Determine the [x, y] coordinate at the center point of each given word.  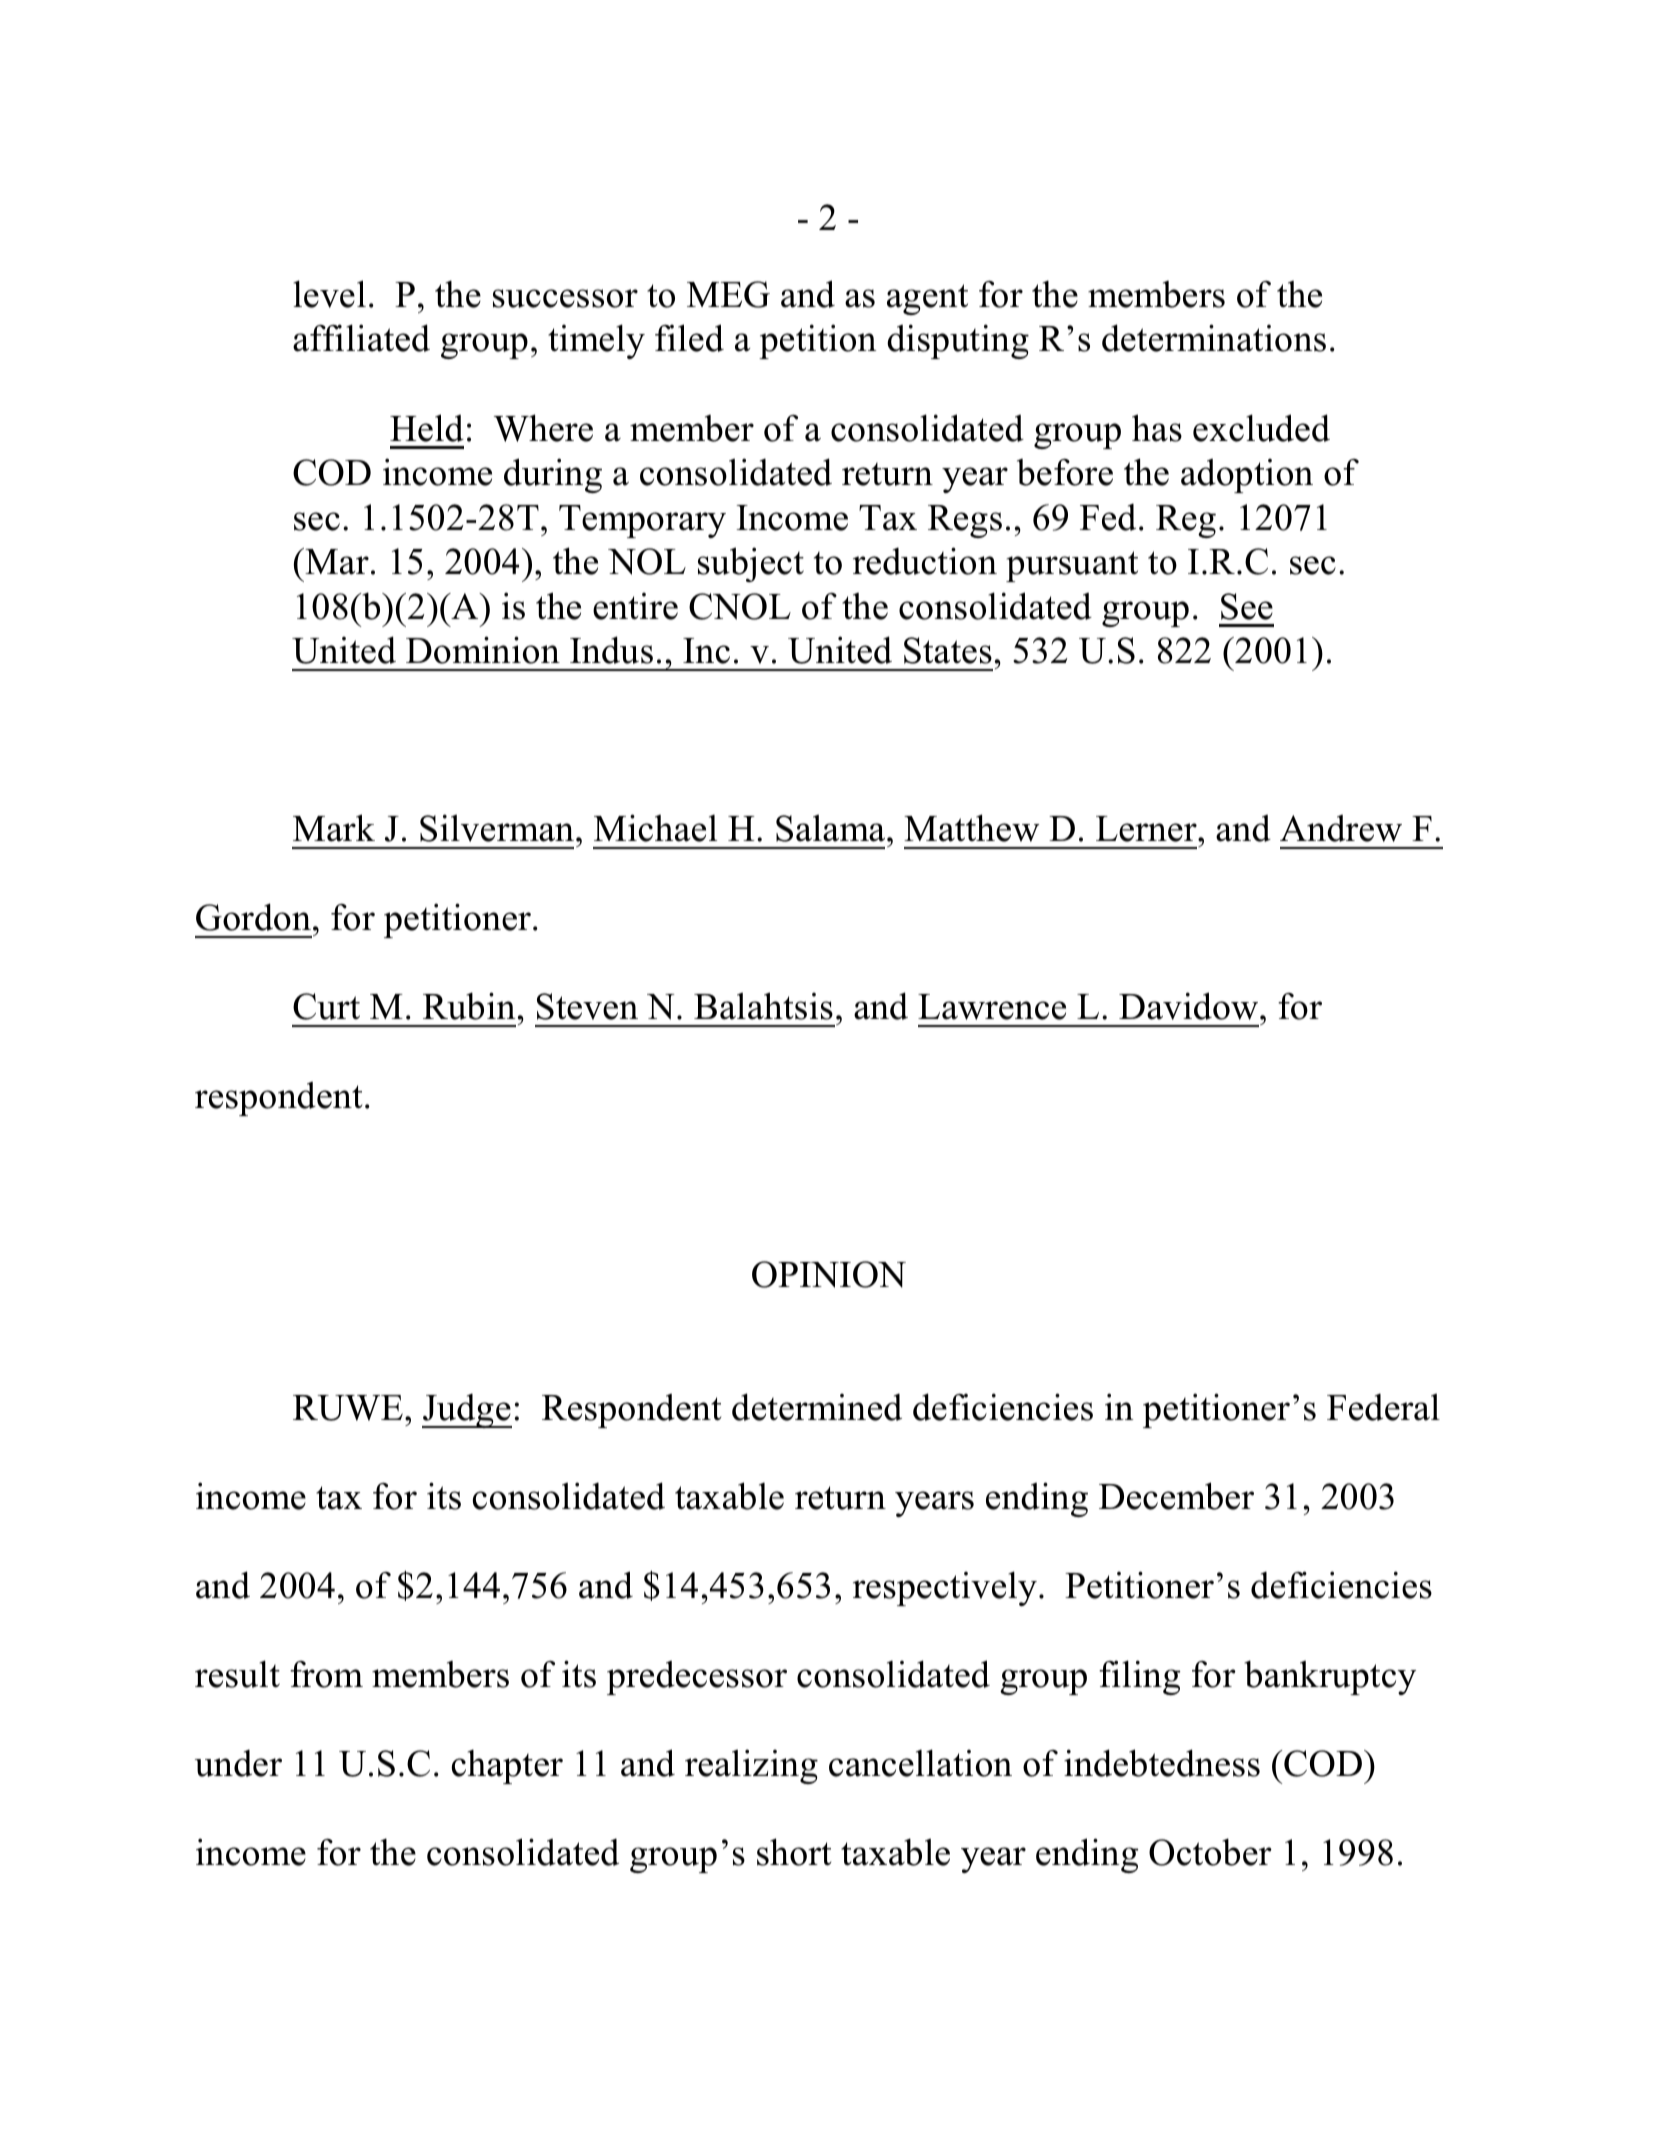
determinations [1214, 338]
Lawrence [992, 1007]
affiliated [361, 338]
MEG [728, 294]
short [794, 1852]
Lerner [1147, 829]
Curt [326, 1006]
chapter [507, 1766]
